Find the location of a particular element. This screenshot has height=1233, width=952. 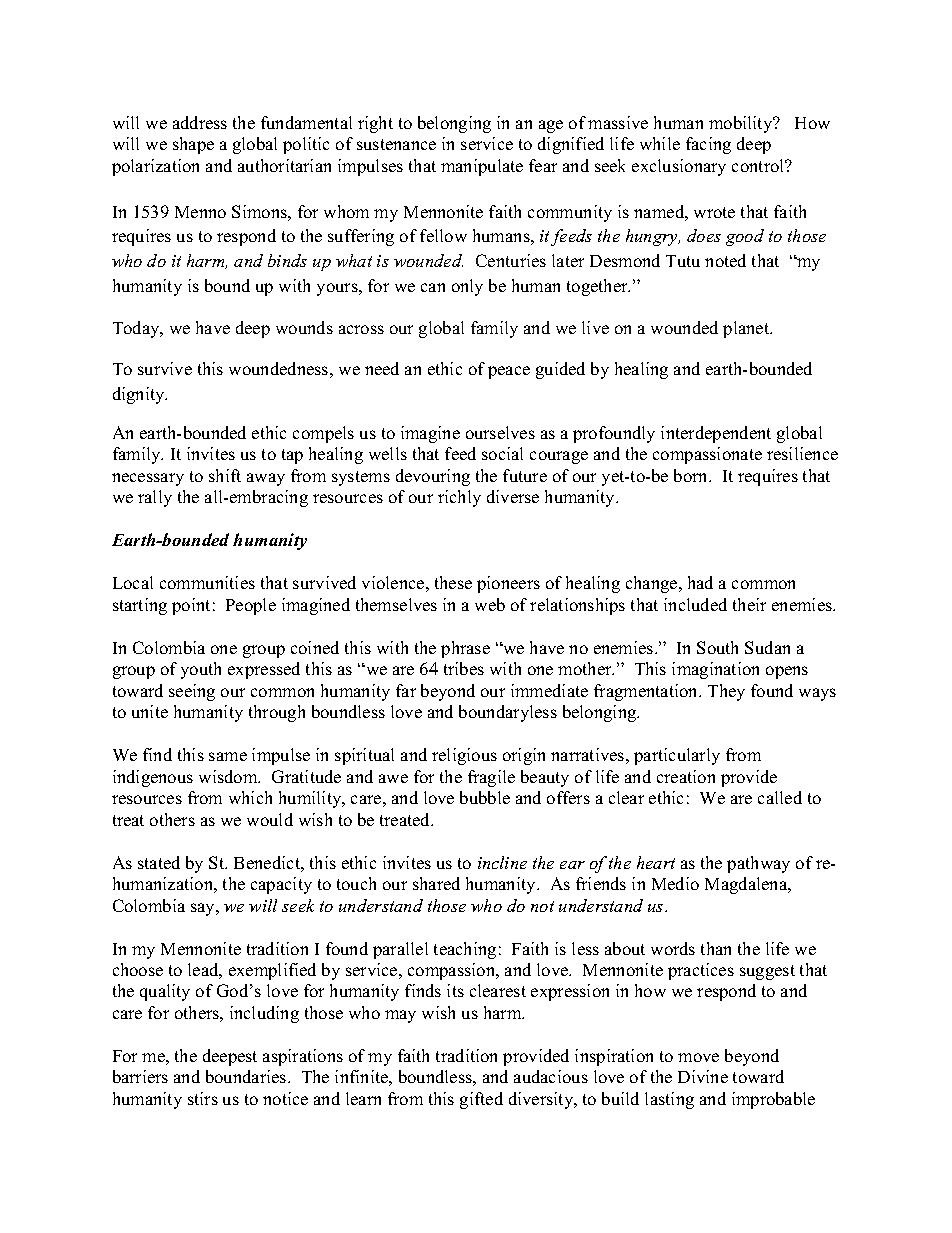

manipulate is located at coordinates (482, 167).
